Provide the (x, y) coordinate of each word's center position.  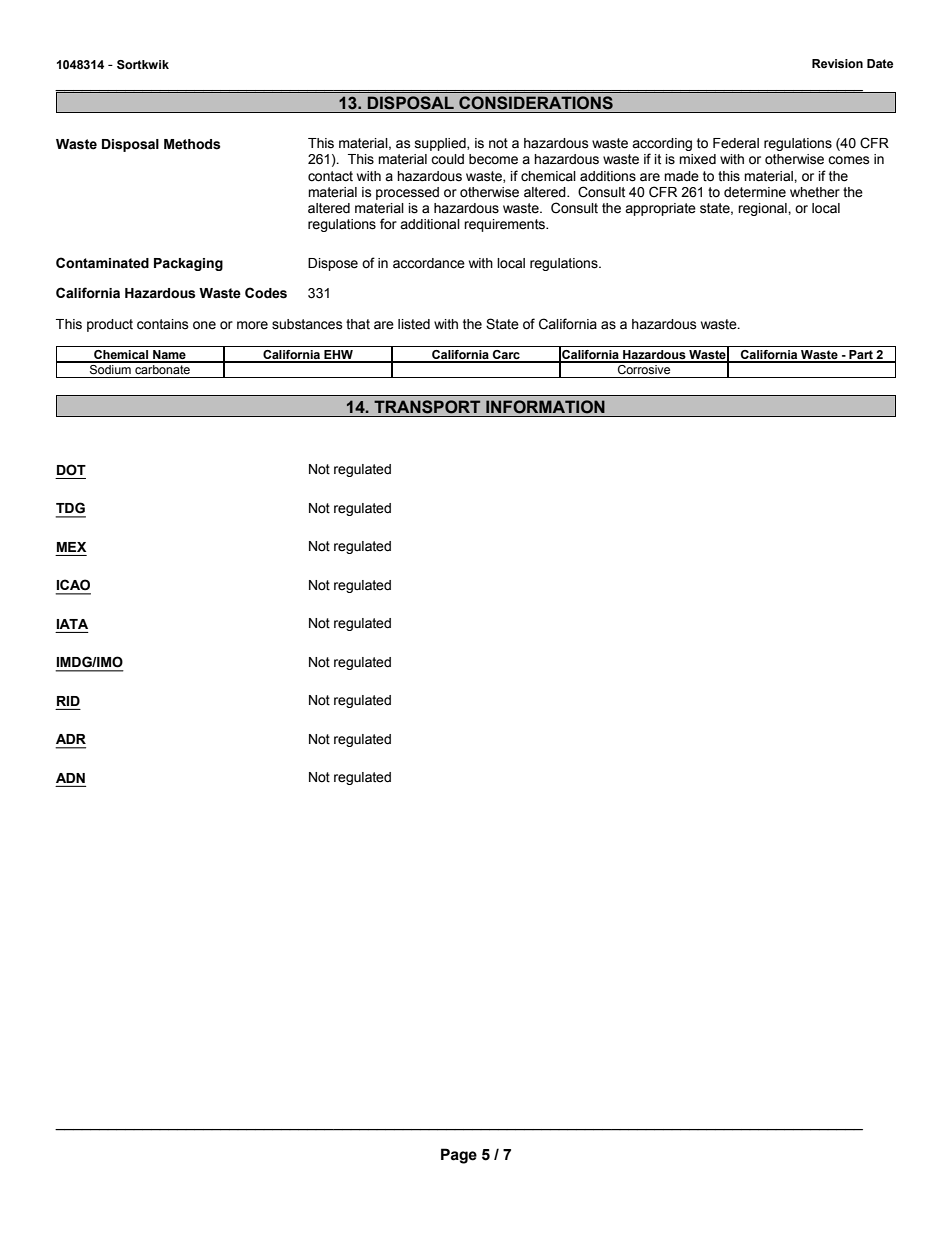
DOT (71, 470)
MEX (71, 547)
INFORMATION (545, 407)
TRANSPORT (427, 407)
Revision (837, 63)
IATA (72, 624)
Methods (192, 144)
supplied (441, 144)
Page (459, 1156)
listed (414, 324)
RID (68, 701)
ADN (70, 778)
